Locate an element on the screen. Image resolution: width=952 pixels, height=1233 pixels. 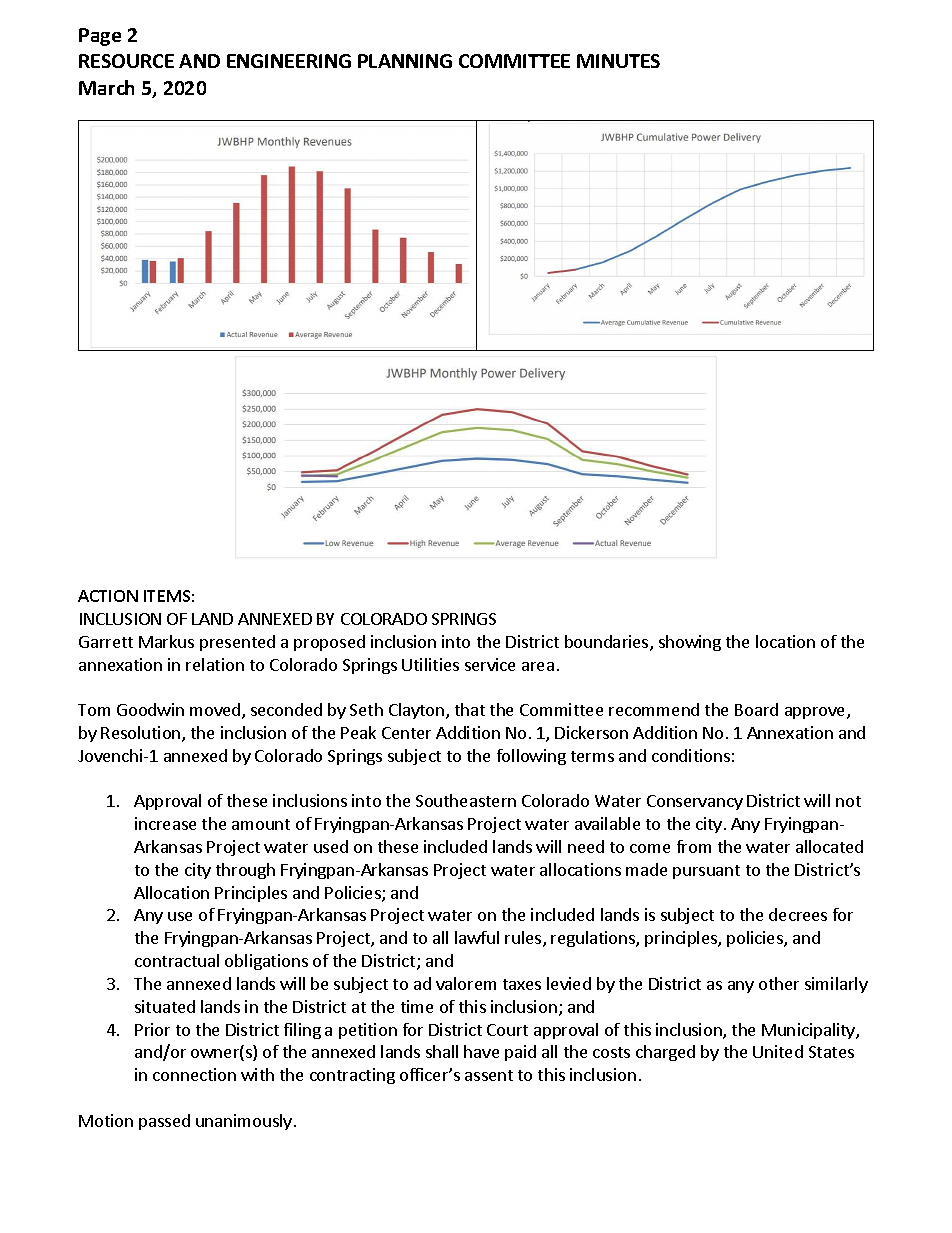
increase is located at coordinates (165, 823).
